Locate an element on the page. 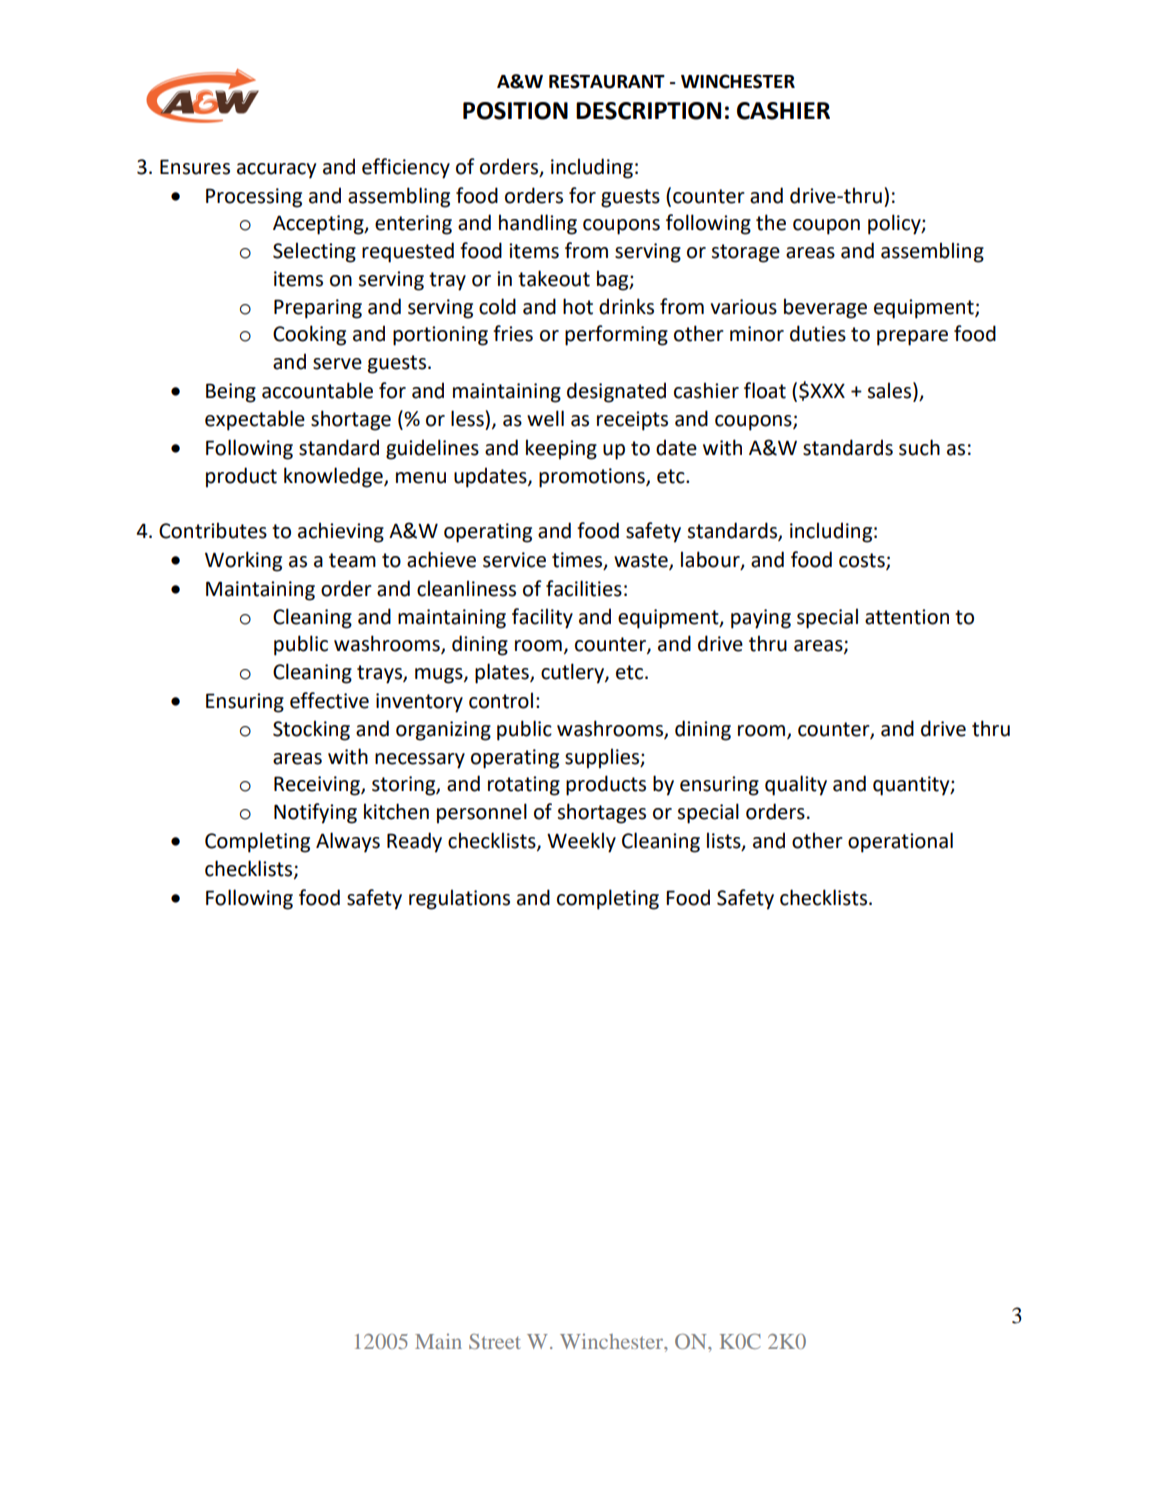 The height and width of the document is (1500, 1159). expectable is located at coordinates (255, 420).
